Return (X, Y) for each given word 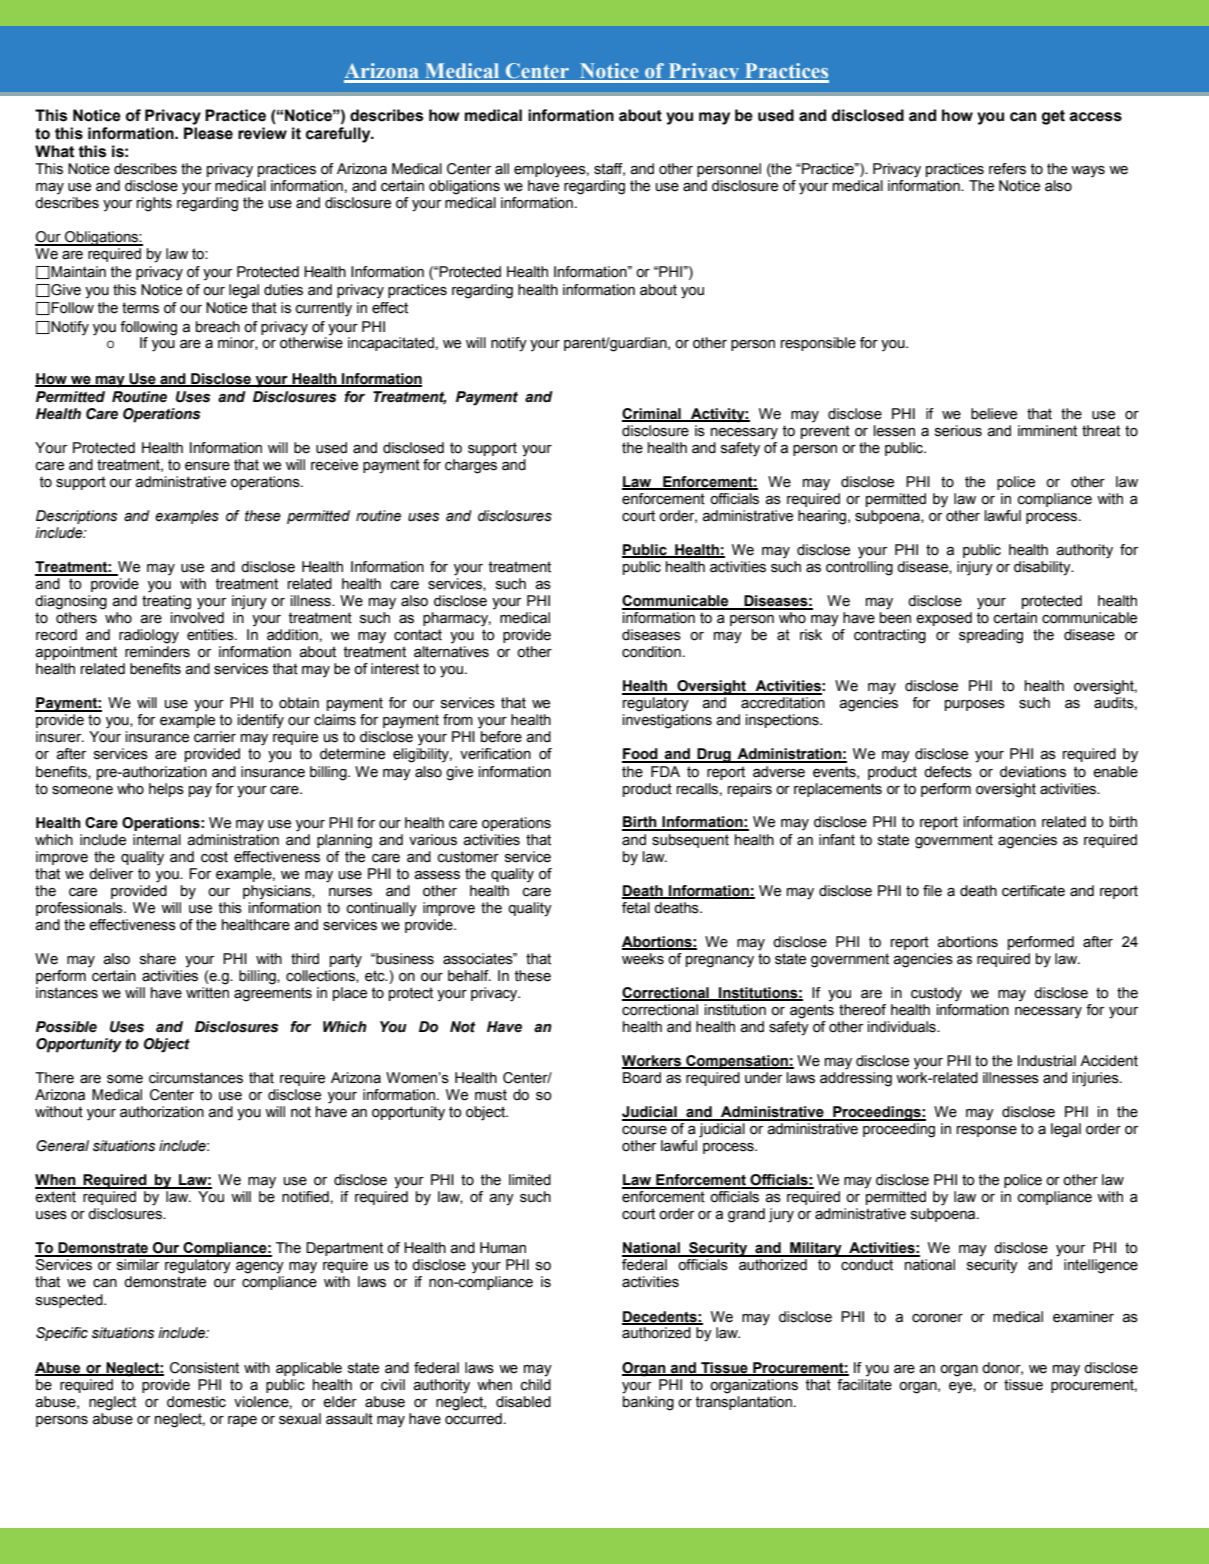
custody (936, 994)
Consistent (204, 1368)
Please (208, 133)
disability (1043, 568)
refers (1007, 169)
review (262, 133)
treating (166, 602)
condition (651, 652)
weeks (643, 959)
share (158, 959)
